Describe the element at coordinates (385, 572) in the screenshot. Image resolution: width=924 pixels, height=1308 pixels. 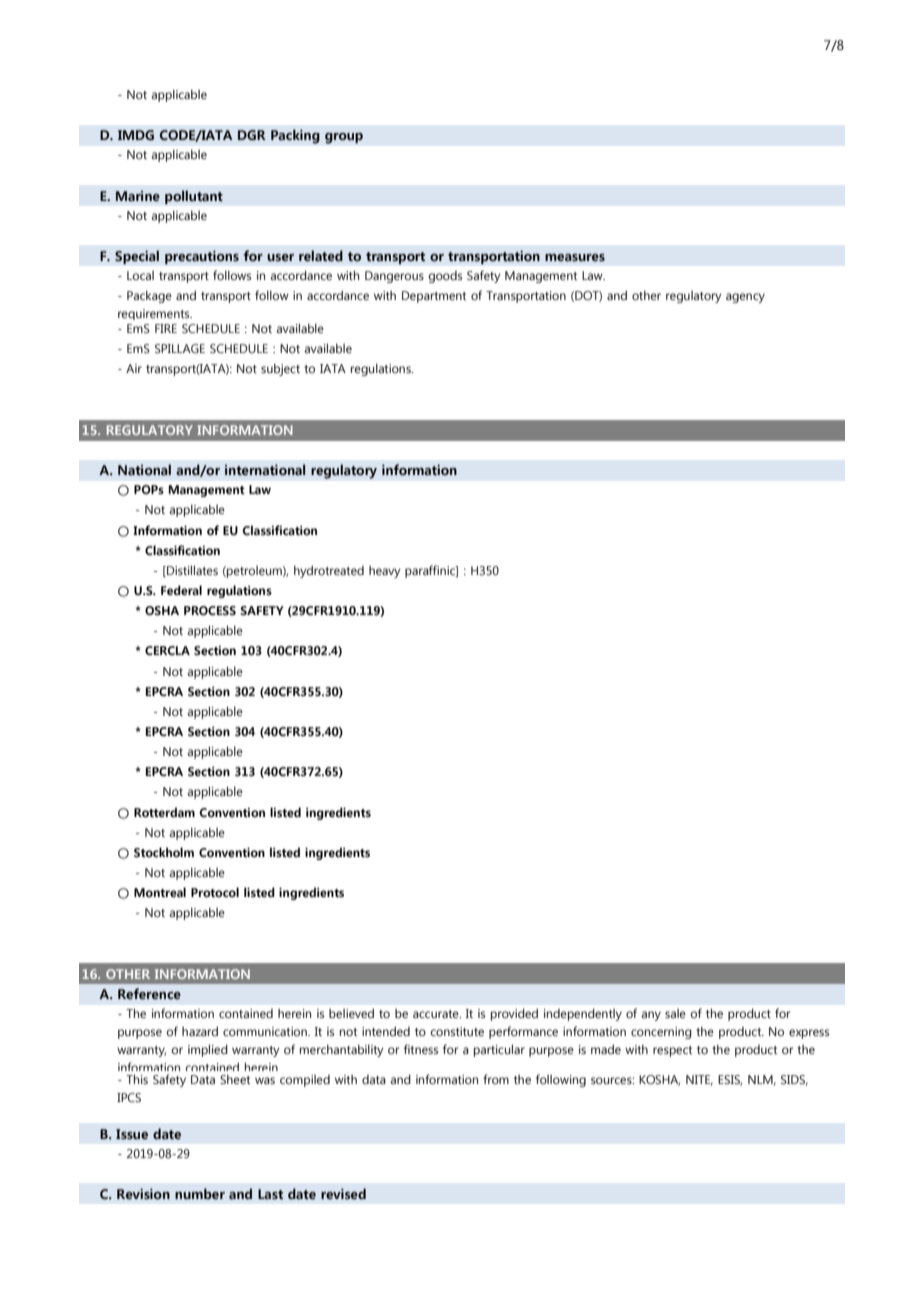
I see `heavy` at that location.
